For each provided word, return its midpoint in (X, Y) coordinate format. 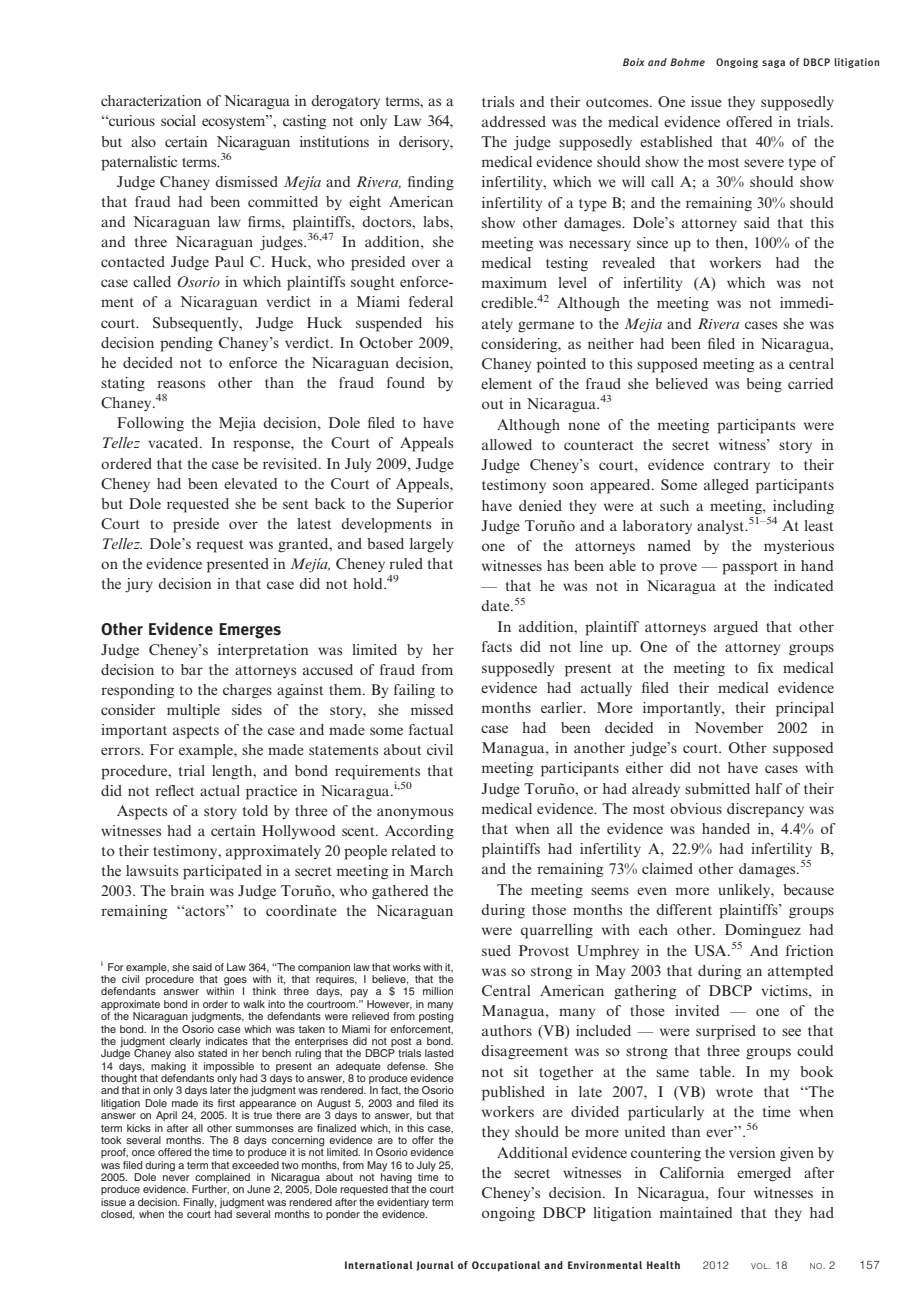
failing (414, 691)
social (178, 120)
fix (766, 667)
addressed (514, 121)
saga (773, 64)
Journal (435, 1266)
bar (192, 669)
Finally (200, 1204)
